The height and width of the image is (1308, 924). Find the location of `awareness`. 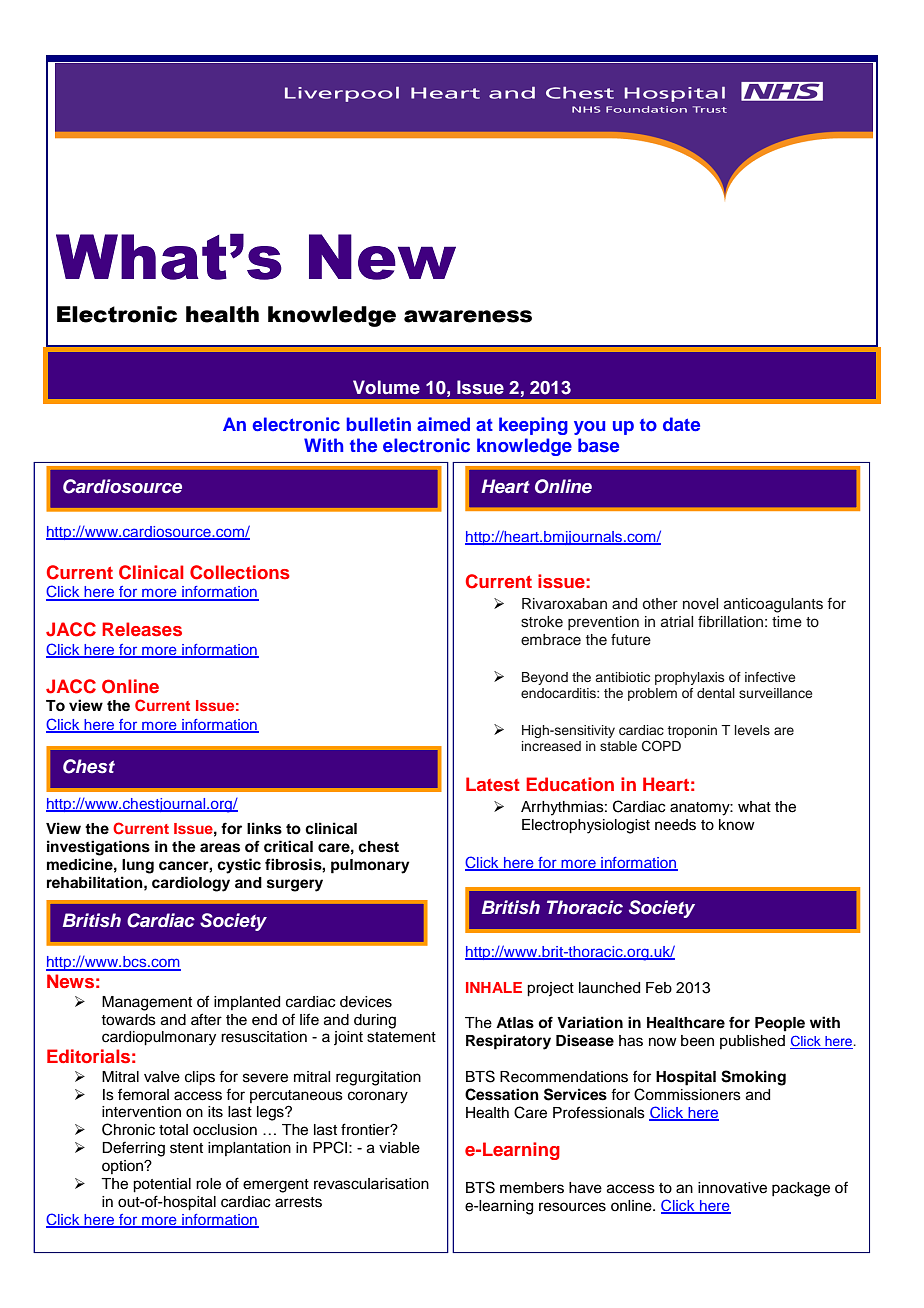

awareness is located at coordinates (468, 316).
